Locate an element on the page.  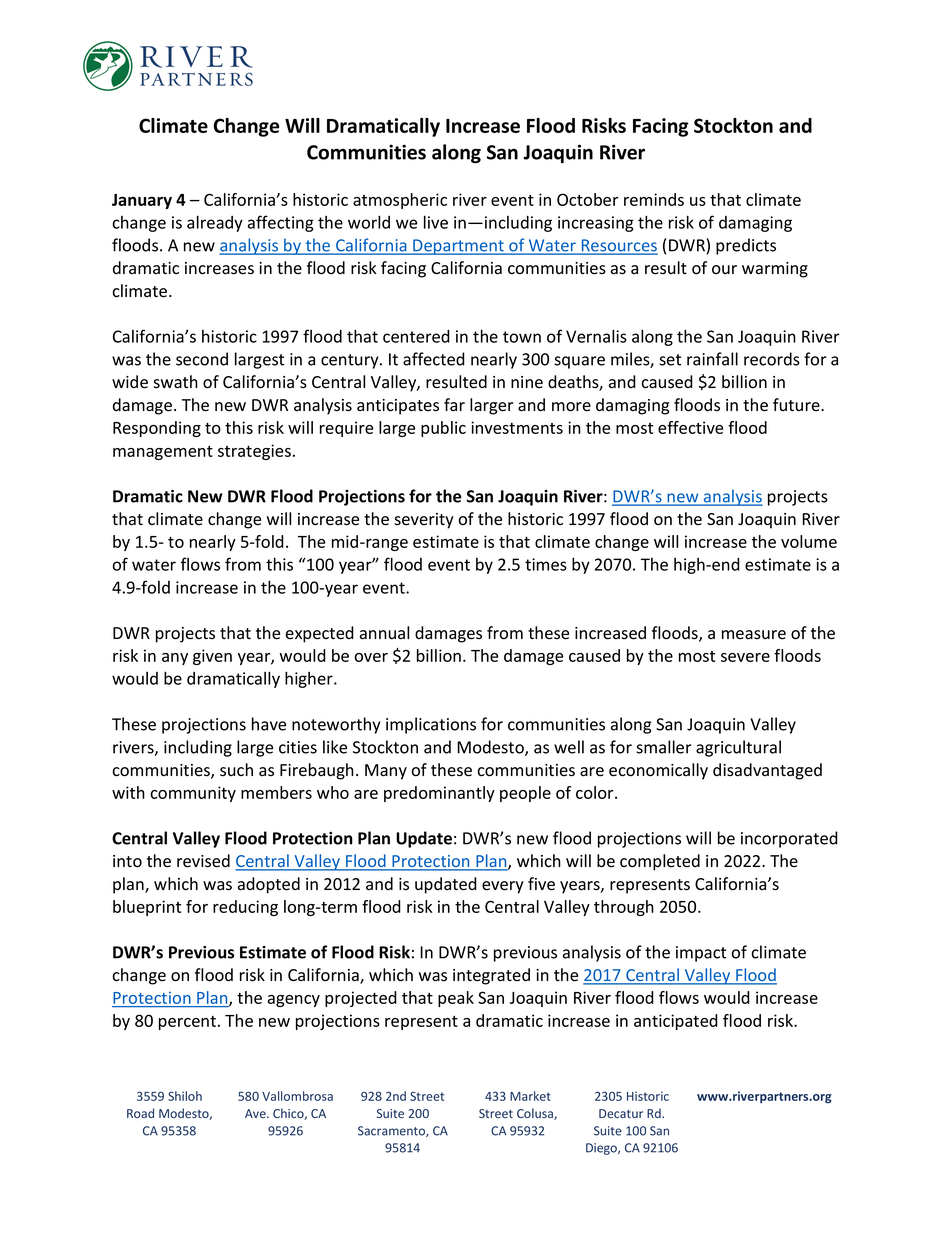
Shiloh is located at coordinates (185, 1096).
